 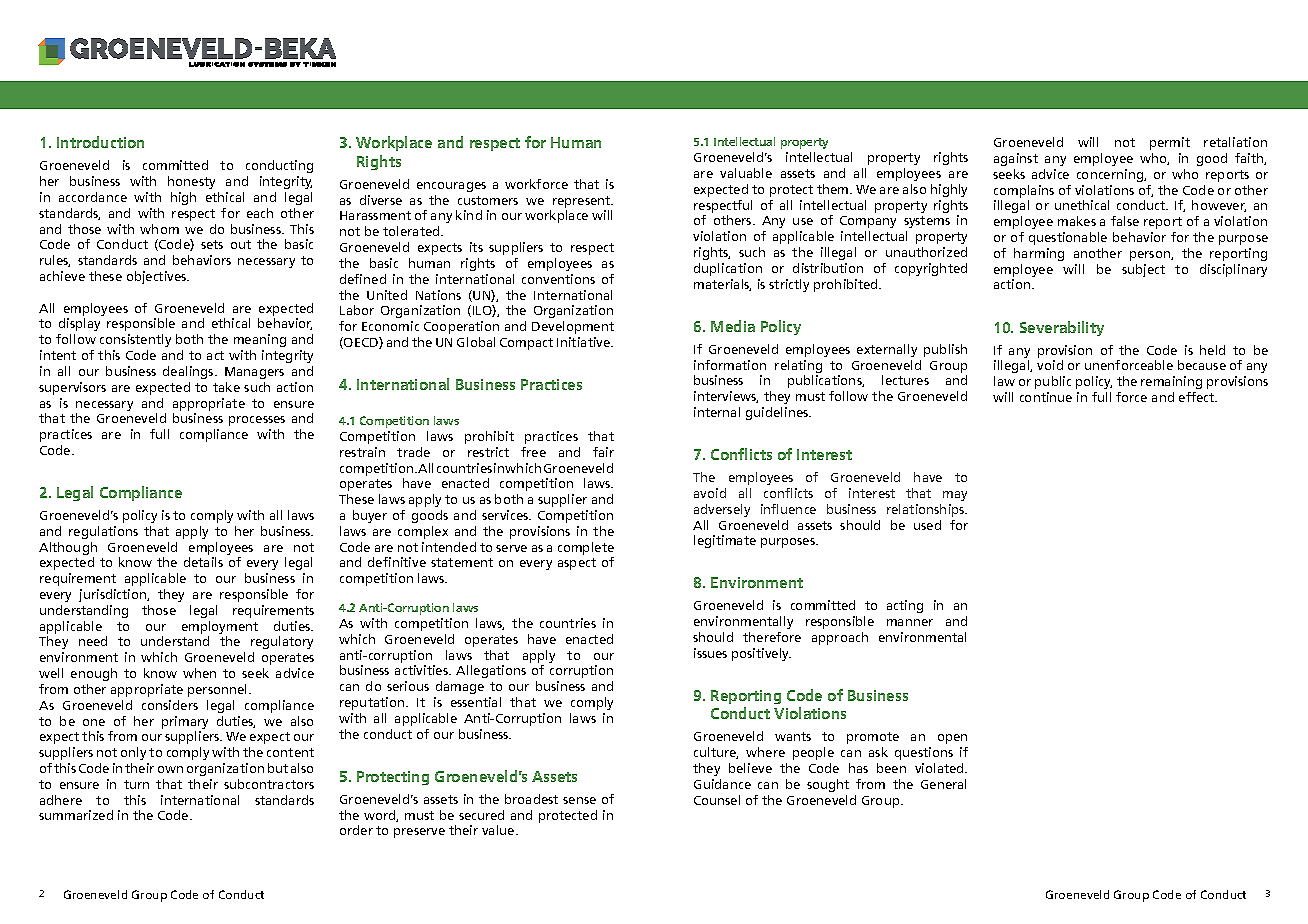 What do you see at coordinates (103, 532) in the screenshot?
I see `regulations` at bounding box center [103, 532].
